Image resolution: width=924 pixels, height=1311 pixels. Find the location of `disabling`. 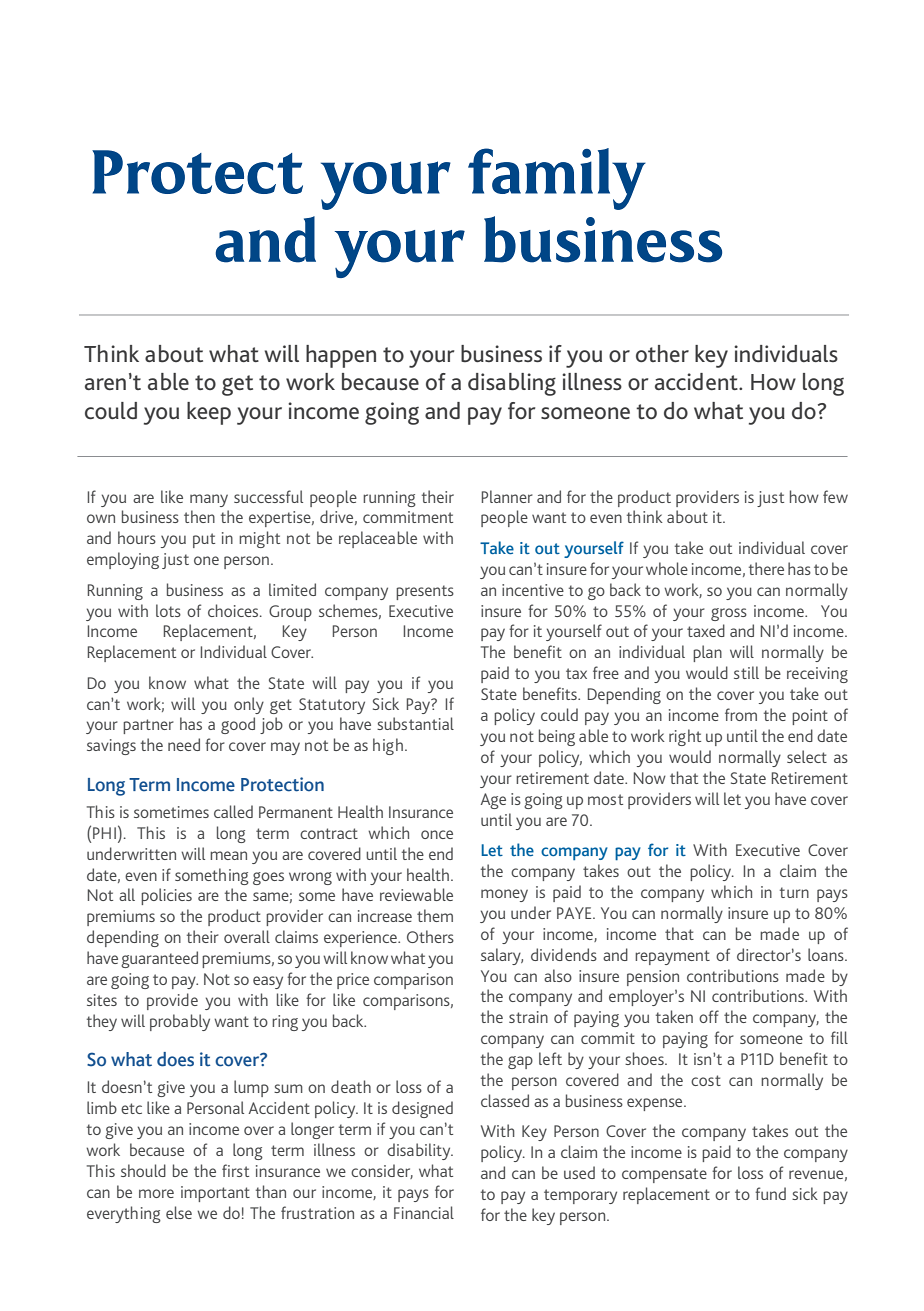

disabling is located at coordinates (512, 384).
